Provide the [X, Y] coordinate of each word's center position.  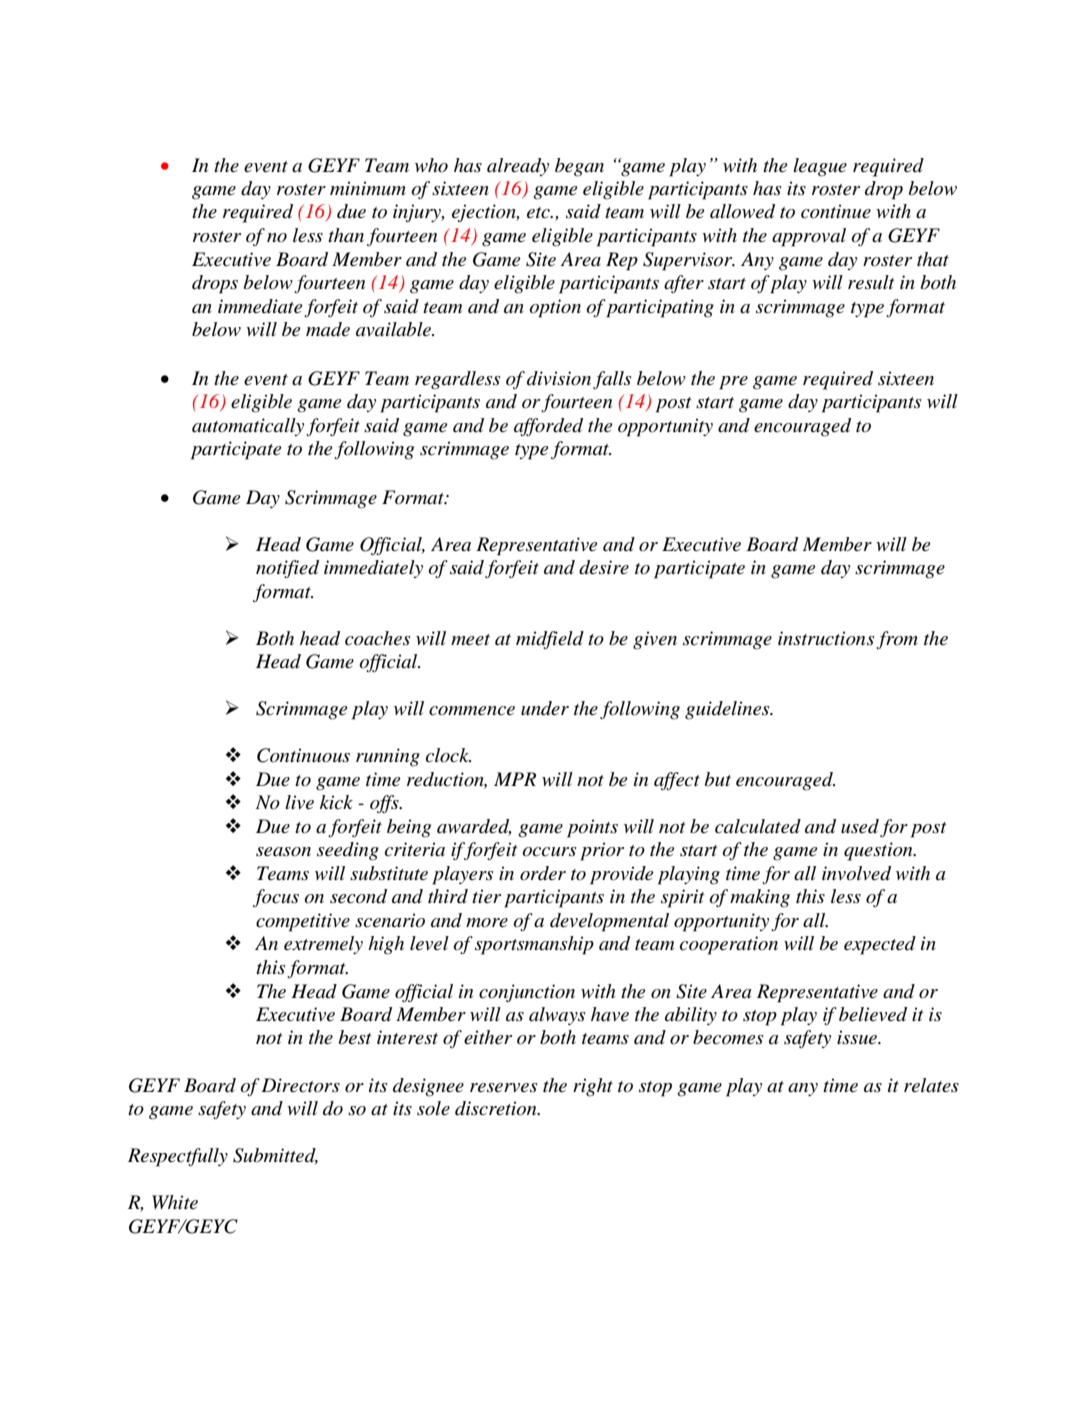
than [346, 235]
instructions [826, 638]
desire [604, 567]
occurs [549, 851]
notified [287, 569]
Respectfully [178, 1157]
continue [836, 211]
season [283, 852]
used [860, 826]
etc [539, 213]
